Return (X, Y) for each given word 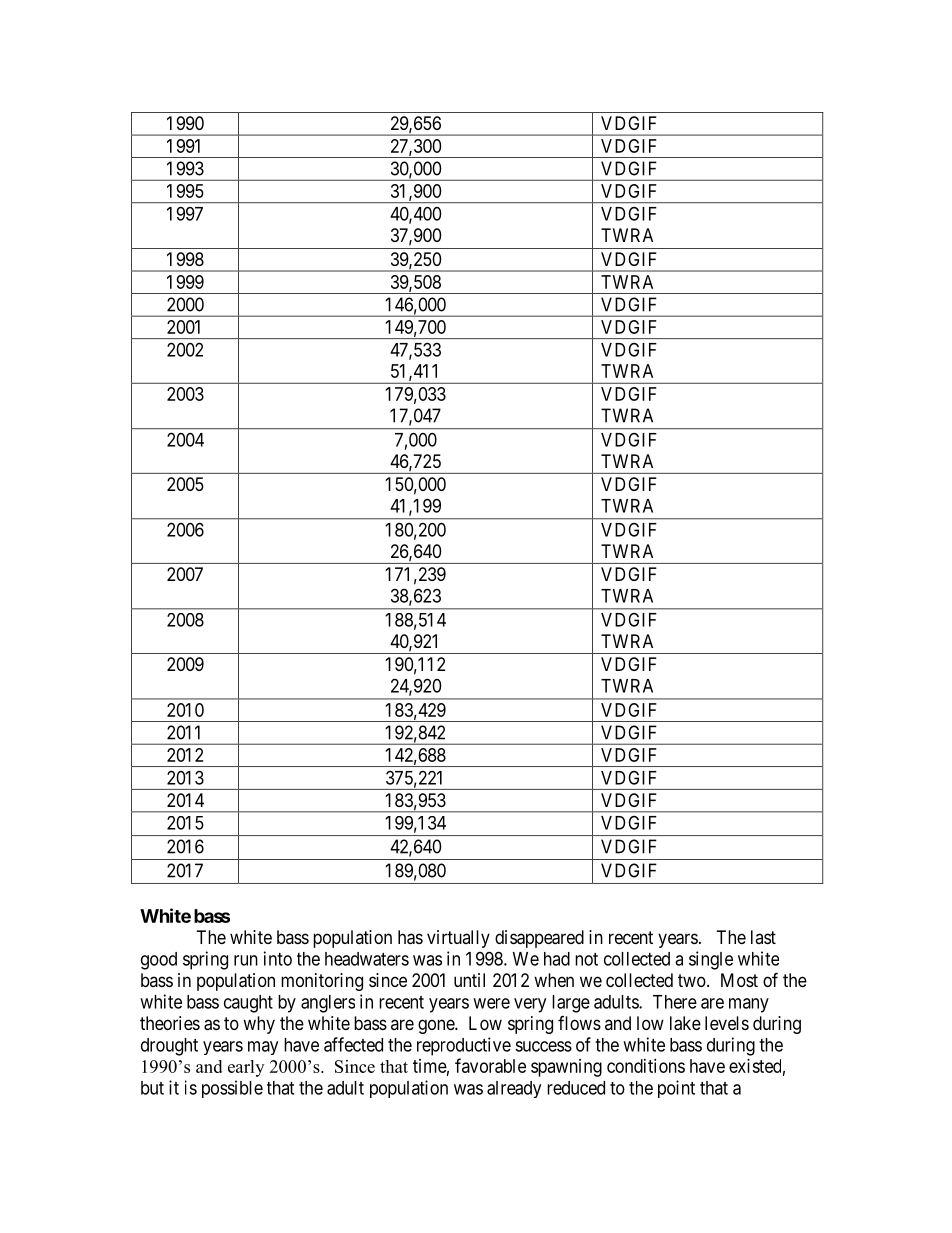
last (763, 937)
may (263, 1048)
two (692, 980)
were (491, 1003)
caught (248, 1004)
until (469, 980)
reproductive (464, 1046)
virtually (458, 939)
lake (685, 1023)
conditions (646, 1066)
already (514, 1089)
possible (232, 1089)
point (676, 1089)
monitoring (322, 982)
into (278, 958)
